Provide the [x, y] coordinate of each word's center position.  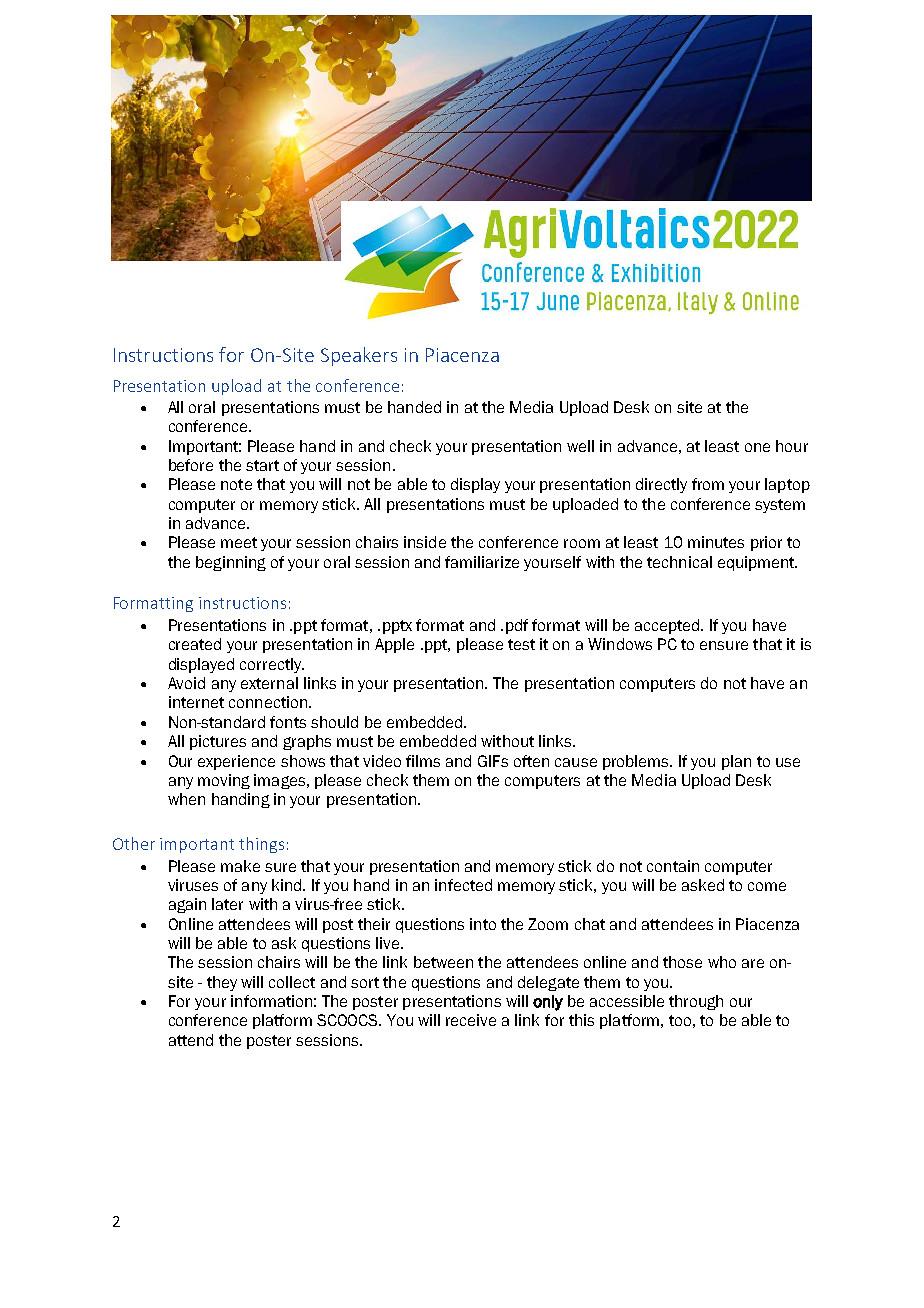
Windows [620, 644]
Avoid [186, 683]
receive [471, 1020]
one [757, 447]
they [222, 983]
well [580, 446]
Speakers [359, 356]
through [696, 1002]
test [521, 644]
